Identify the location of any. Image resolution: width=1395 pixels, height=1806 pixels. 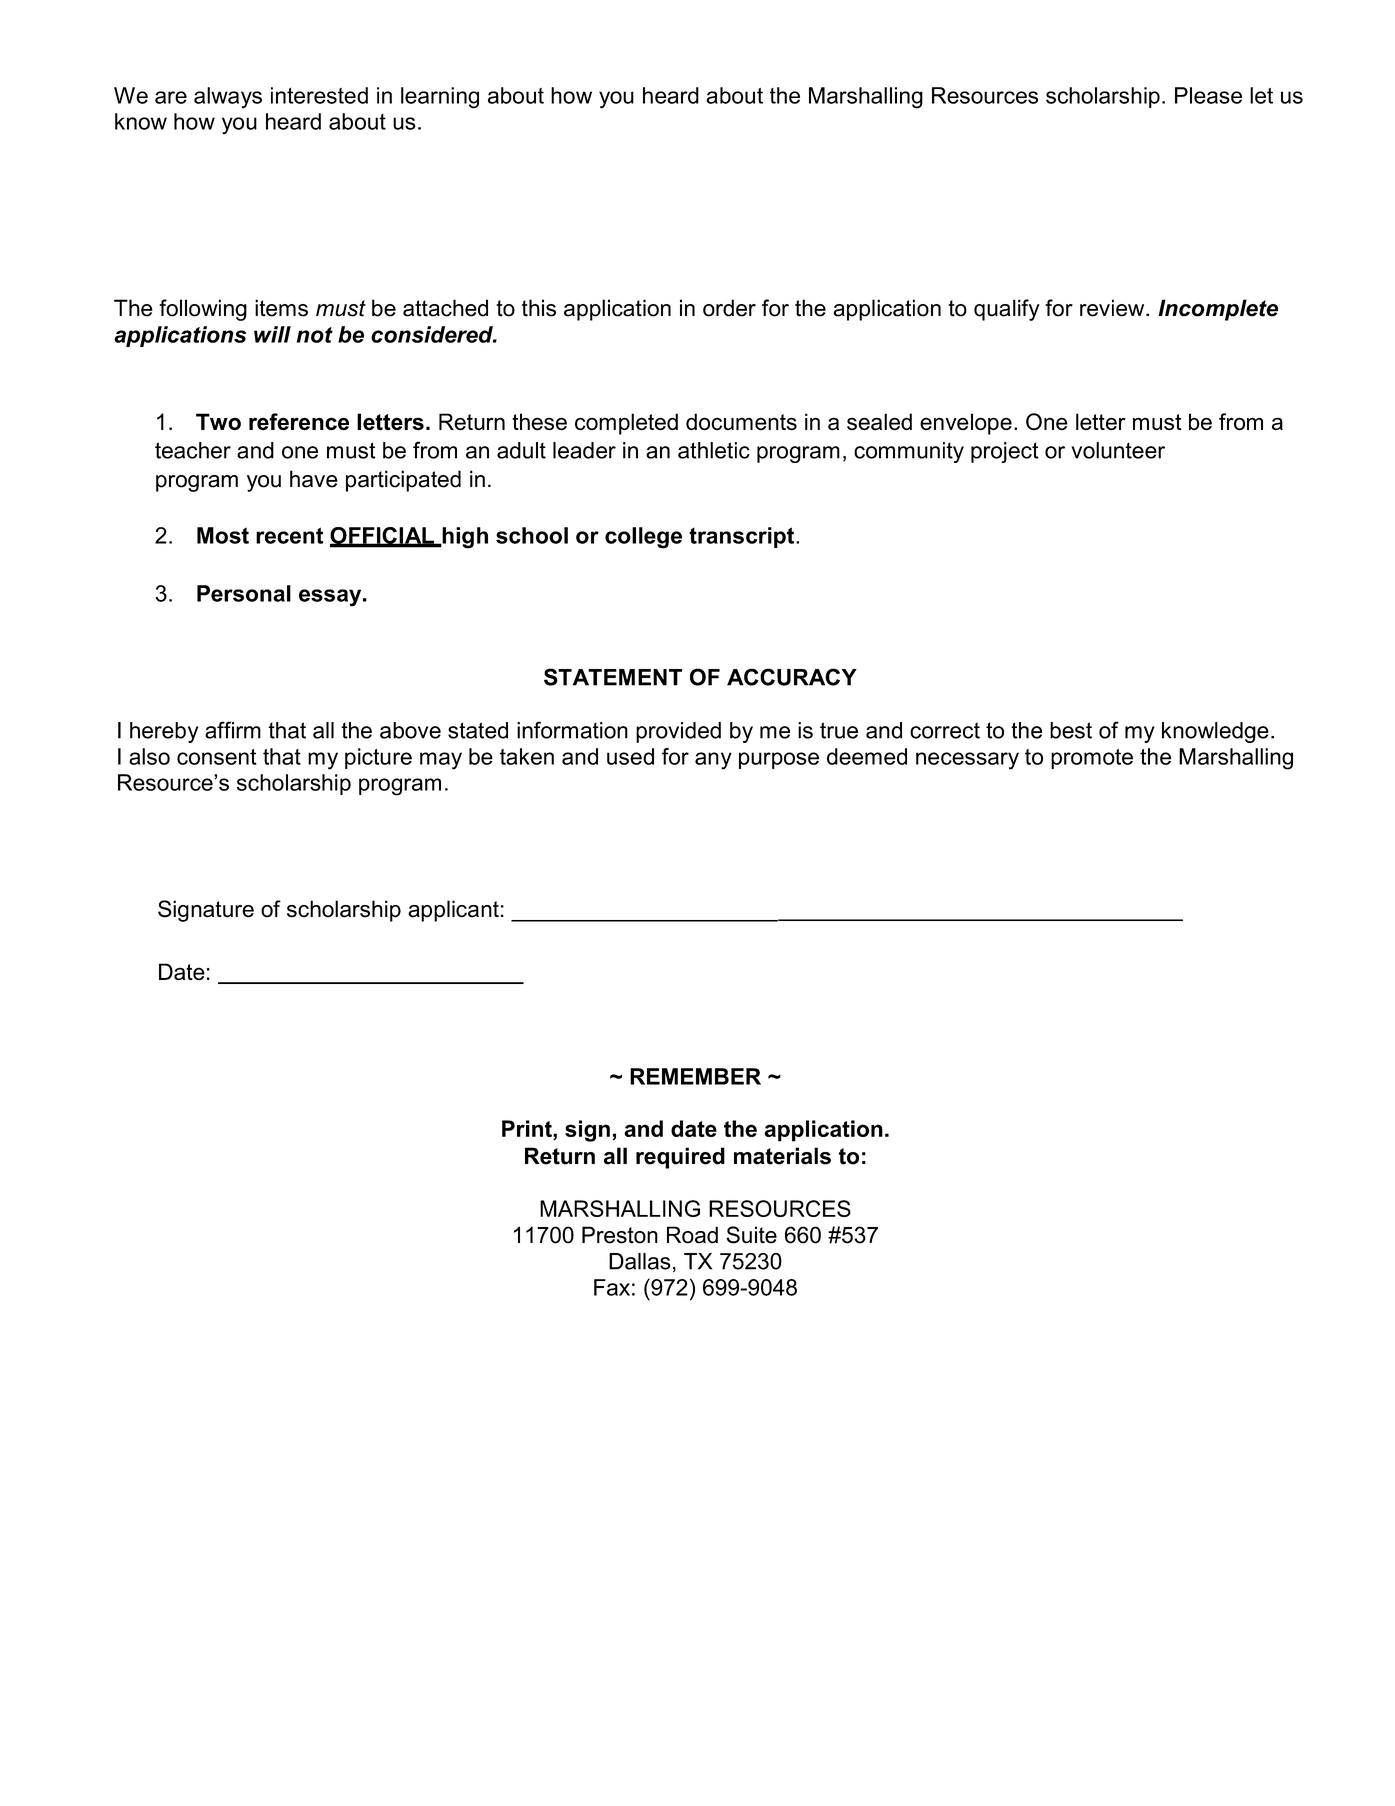
(713, 761).
